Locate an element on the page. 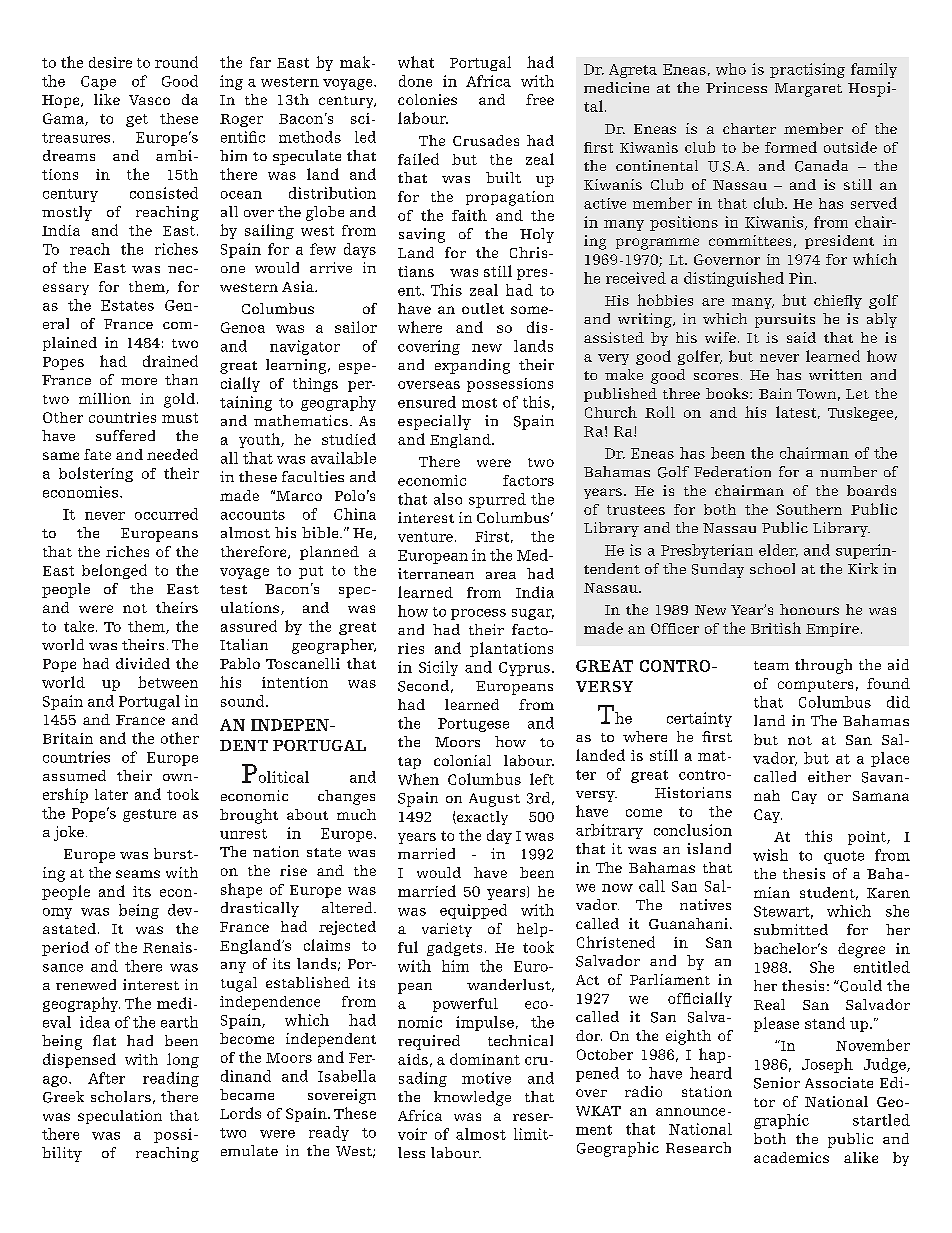 This image has height=1233, width=952. take is located at coordinates (79, 626).
